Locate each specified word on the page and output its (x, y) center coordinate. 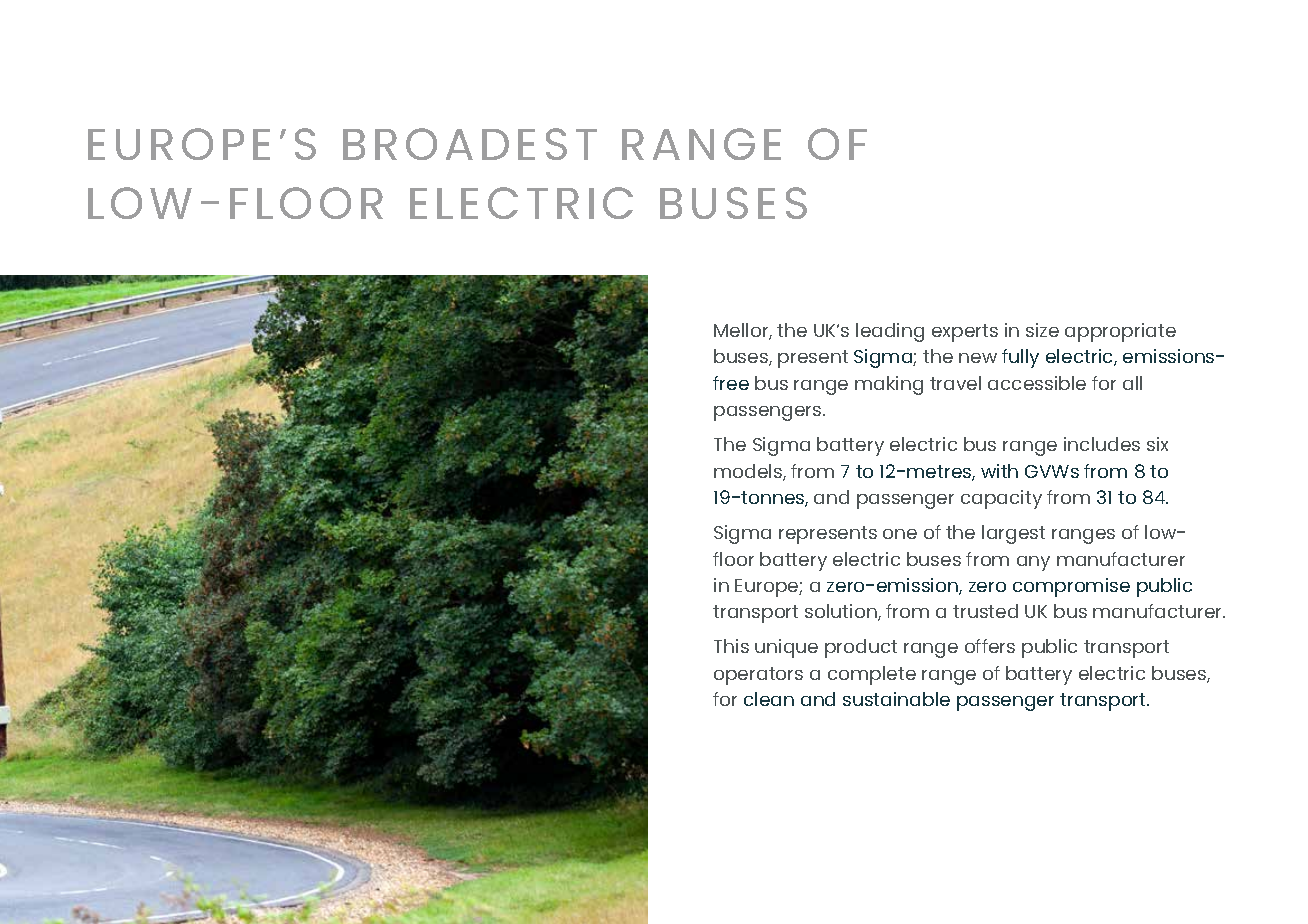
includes (1102, 444)
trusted (985, 611)
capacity (1001, 499)
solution (842, 612)
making (889, 385)
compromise (1071, 587)
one (900, 534)
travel (955, 383)
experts (965, 333)
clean (769, 699)
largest (1013, 534)
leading (890, 332)
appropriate (1120, 332)
